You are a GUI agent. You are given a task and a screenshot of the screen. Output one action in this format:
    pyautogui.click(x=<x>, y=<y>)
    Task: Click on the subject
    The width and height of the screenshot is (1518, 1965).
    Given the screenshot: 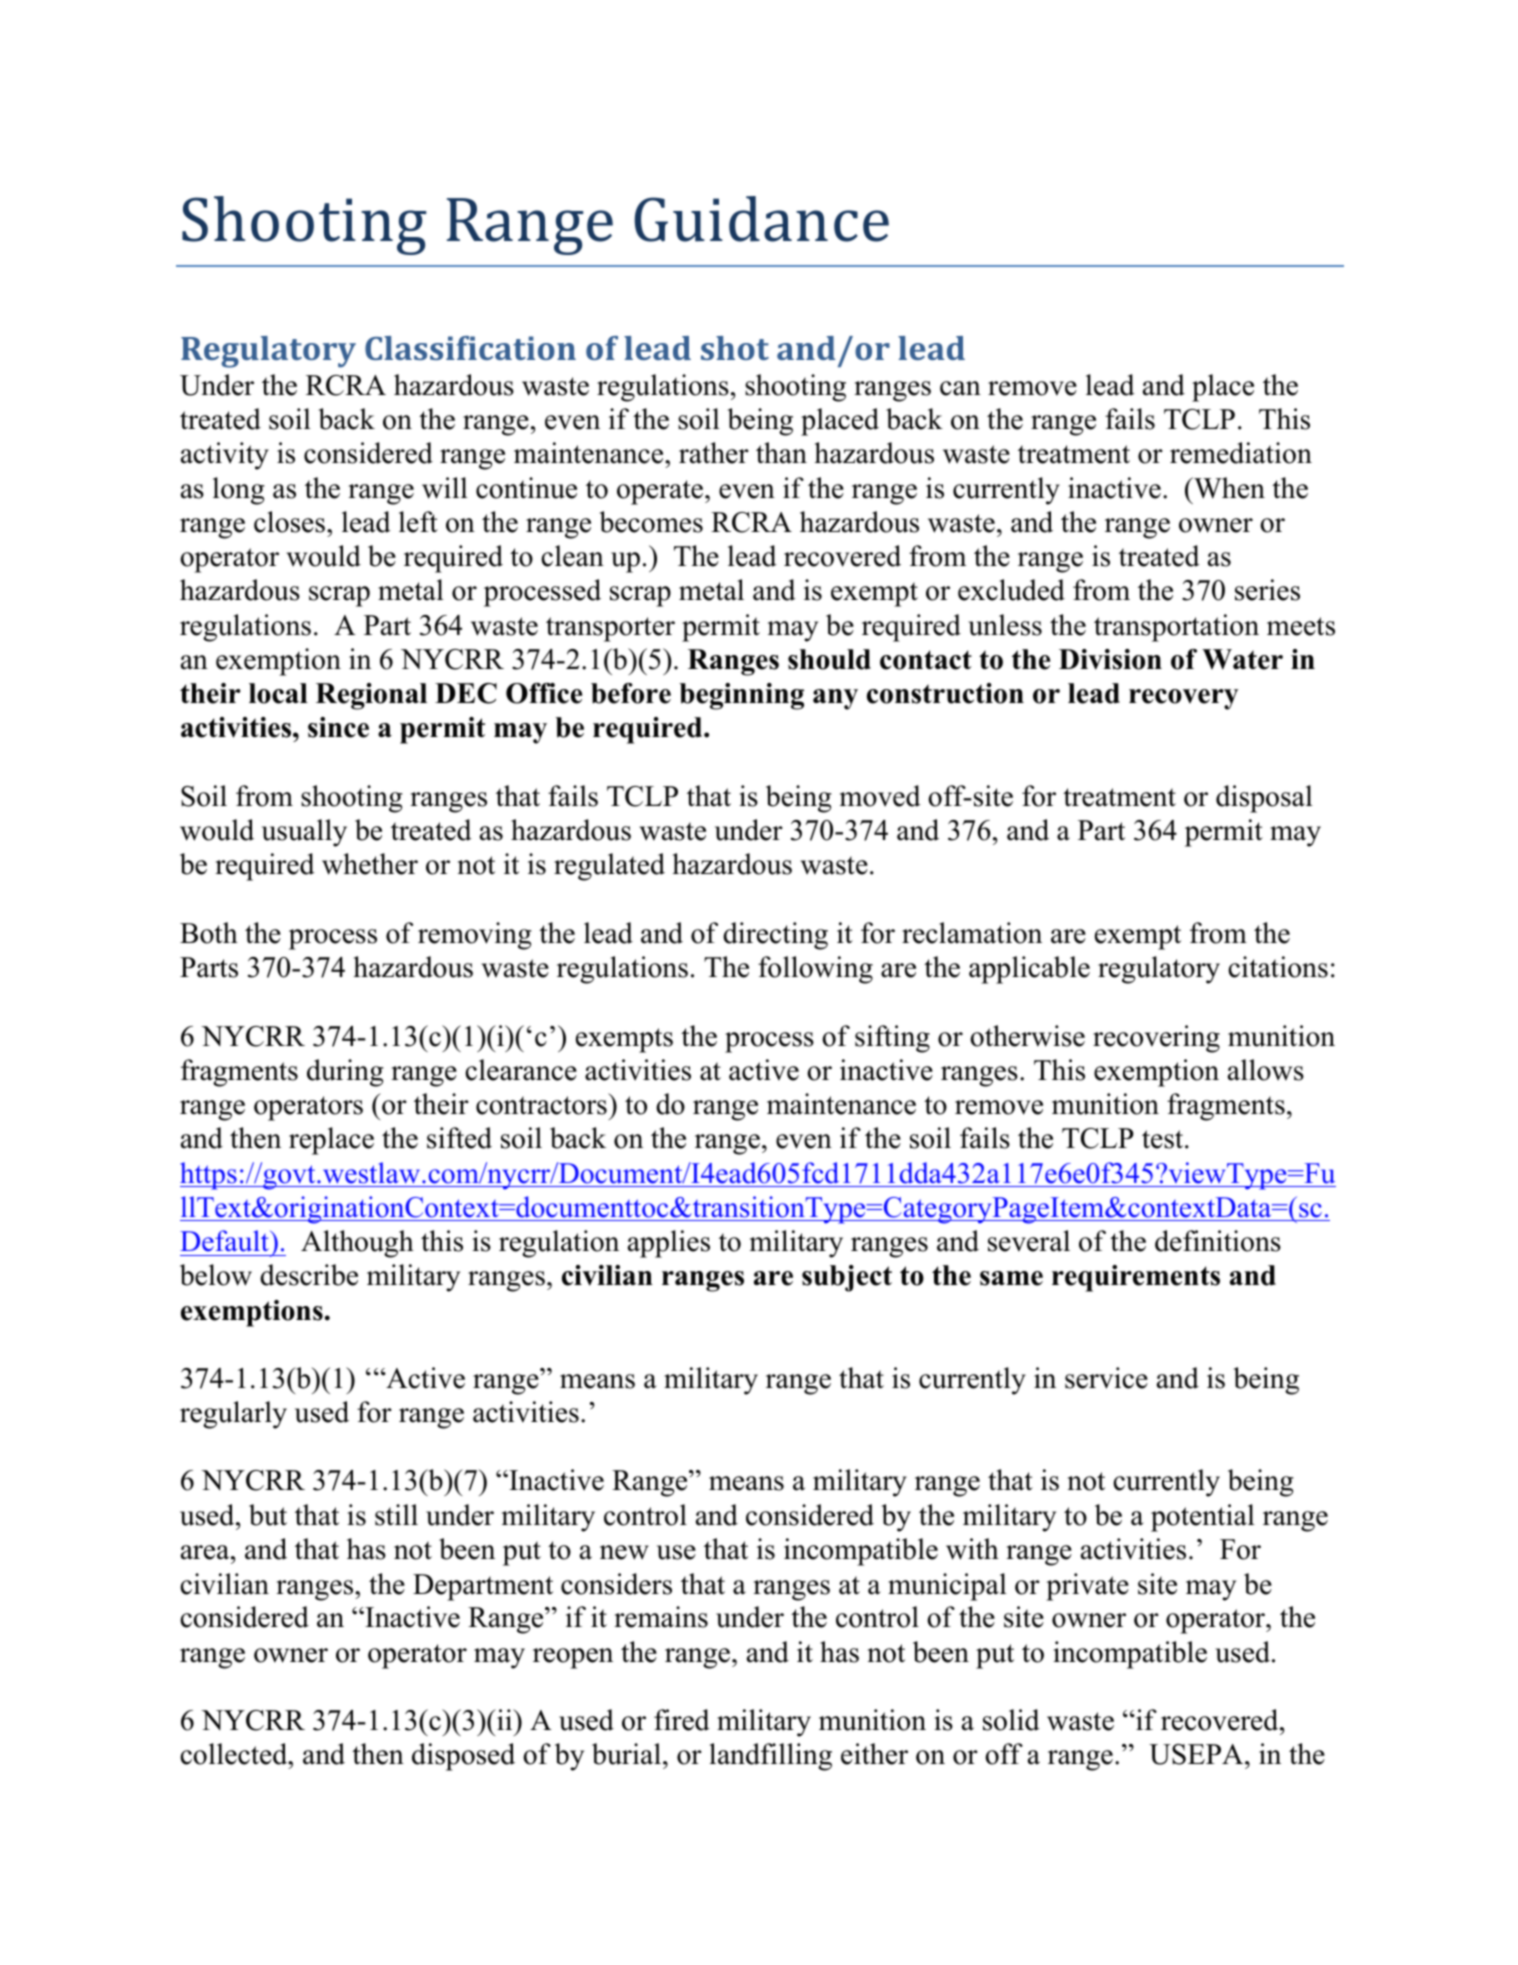 What is the action you would take?
    pyautogui.click(x=847, y=1278)
